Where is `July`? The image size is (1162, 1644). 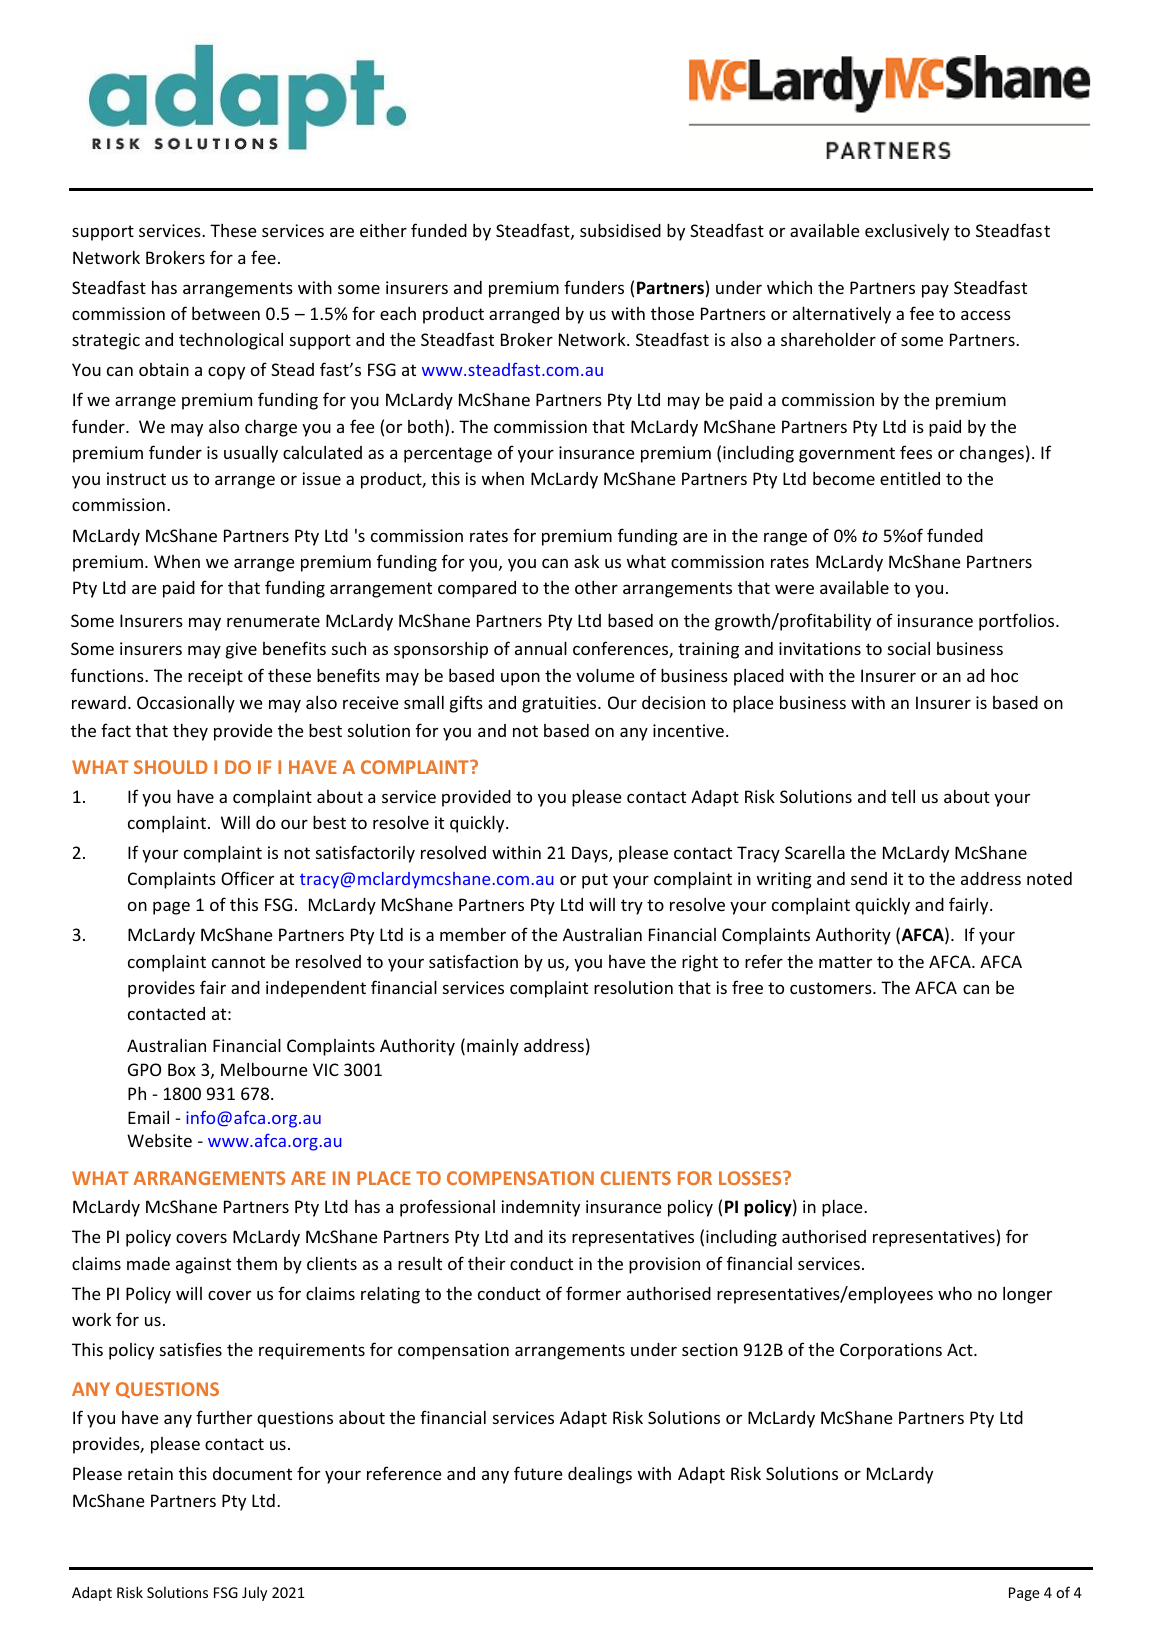 July is located at coordinates (254, 1593).
